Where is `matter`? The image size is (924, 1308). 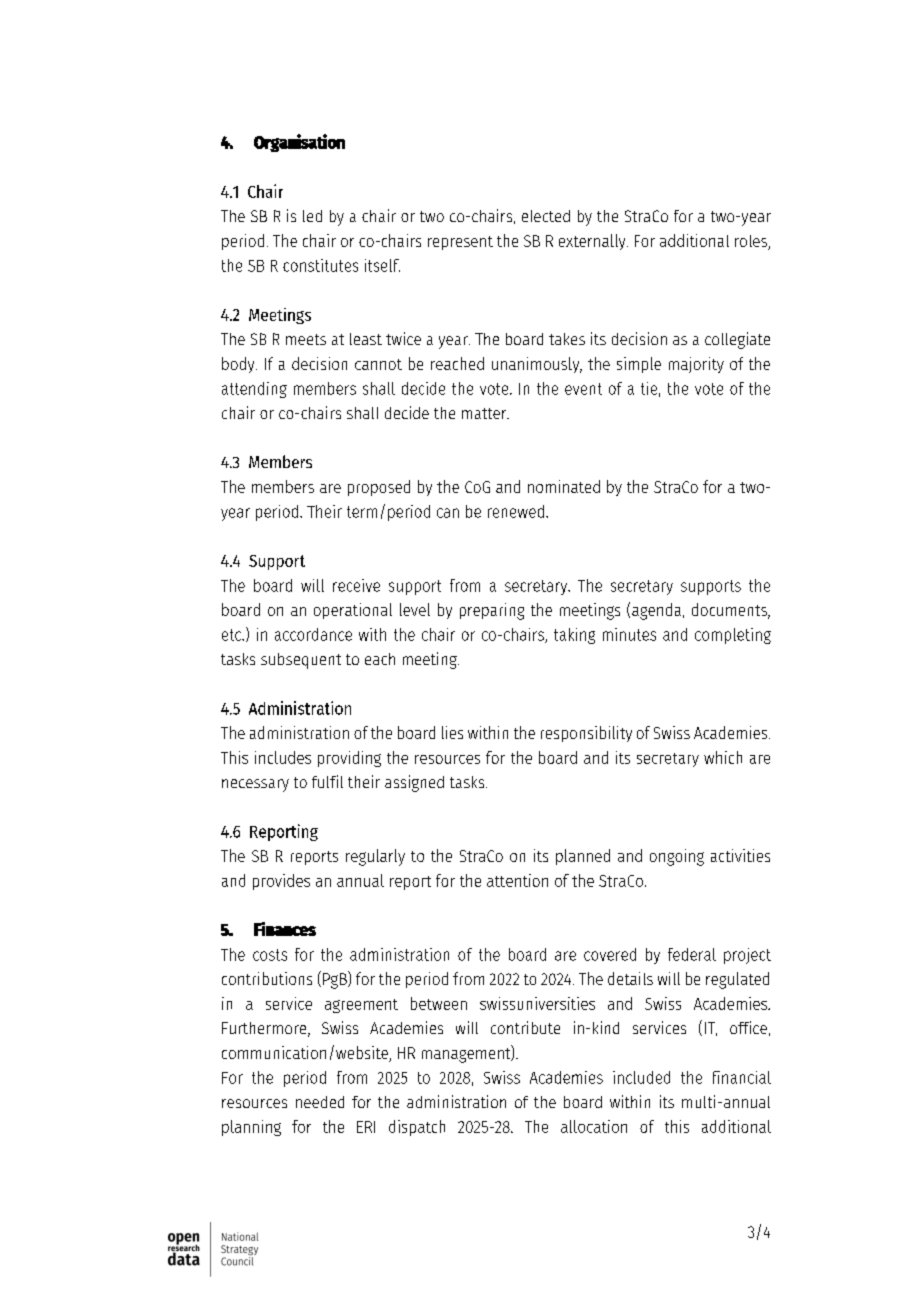 matter is located at coordinates (485, 413).
